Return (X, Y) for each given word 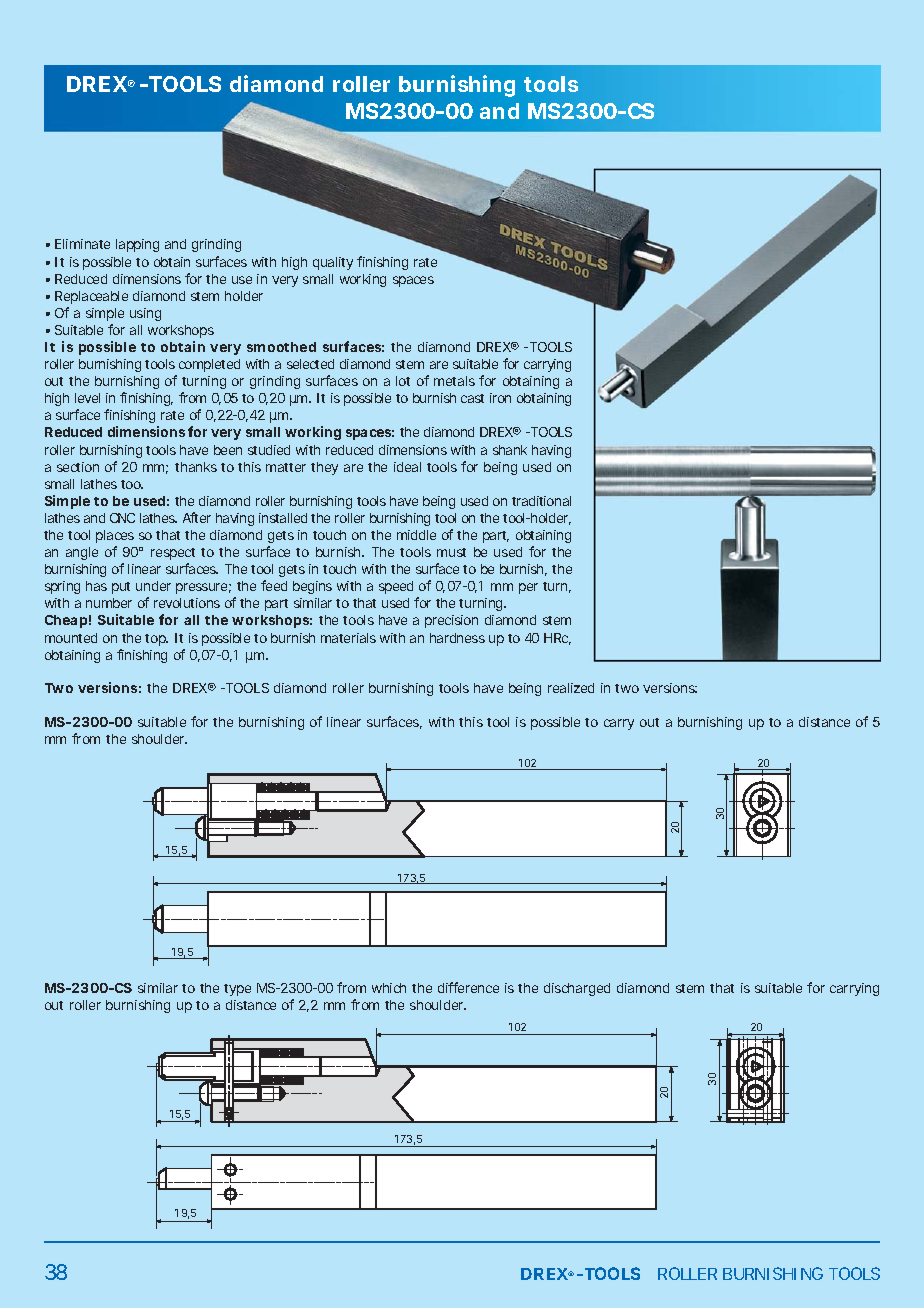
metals (454, 381)
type (237, 990)
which (389, 988)
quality (333, 263)
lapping (137, 245)
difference (468, 987)
